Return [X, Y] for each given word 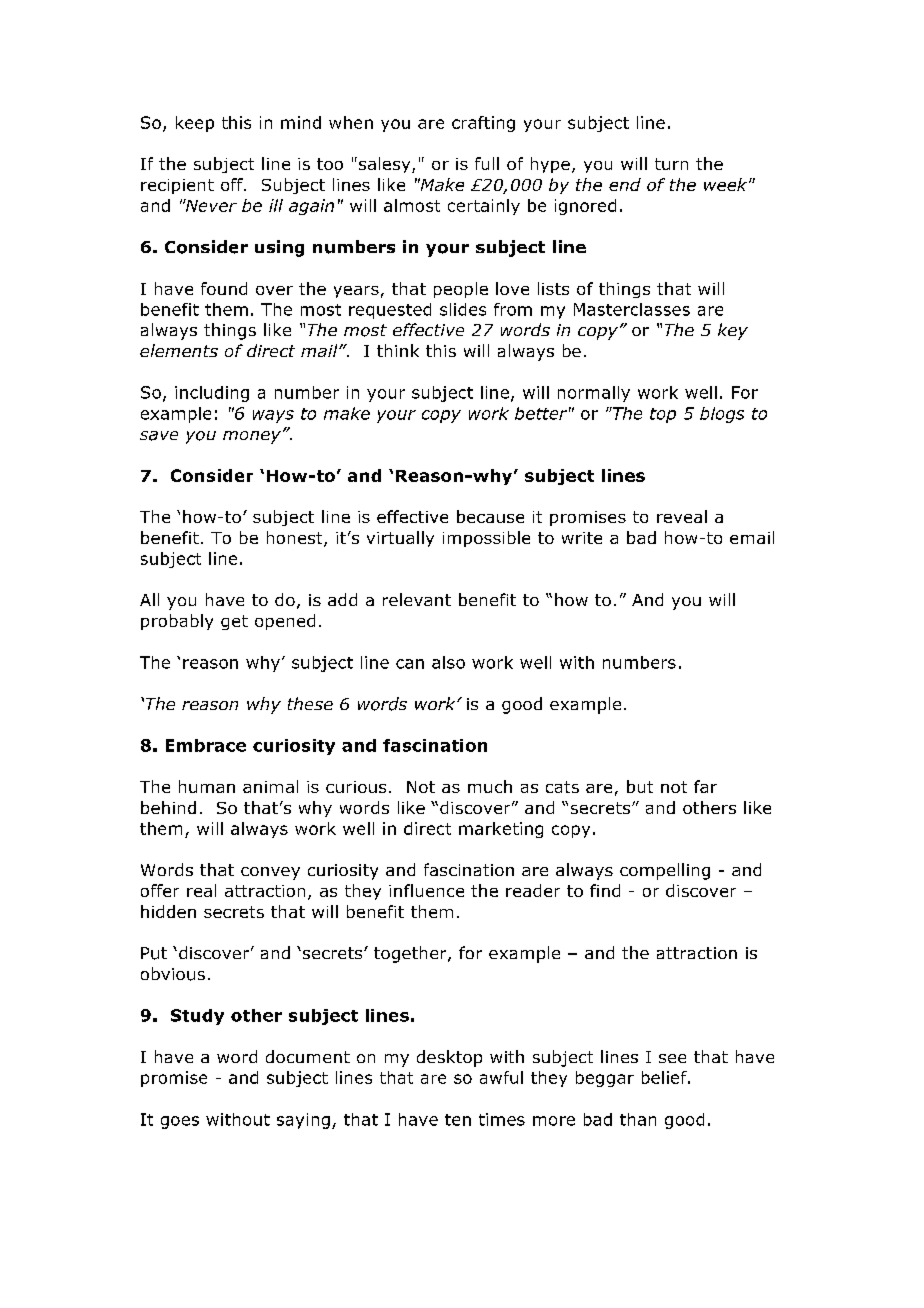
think [398, 350]
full [487, 163]
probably [177, 622]
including [212, 394]
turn [671, 164]
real [201, 890]
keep [195, 124]
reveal [682, 516]
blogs [722, 415]
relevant [417, 599]
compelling [665, 871]
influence [426, 890]
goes [180, 1122]
